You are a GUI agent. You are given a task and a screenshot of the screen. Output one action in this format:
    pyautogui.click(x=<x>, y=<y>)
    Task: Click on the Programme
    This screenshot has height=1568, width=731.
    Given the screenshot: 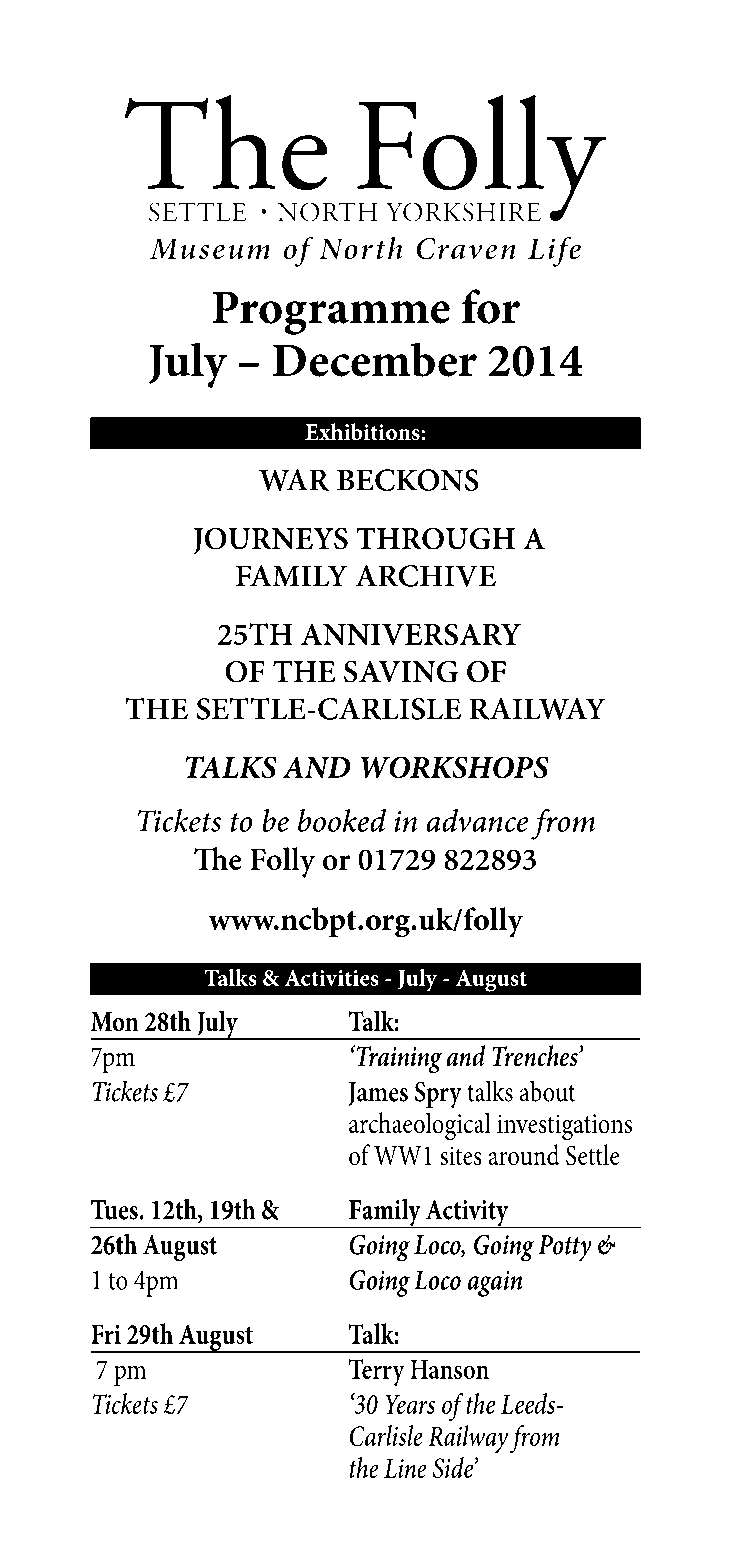 What is the action you would take?
    pyautogui.click(x=331, y=313)
